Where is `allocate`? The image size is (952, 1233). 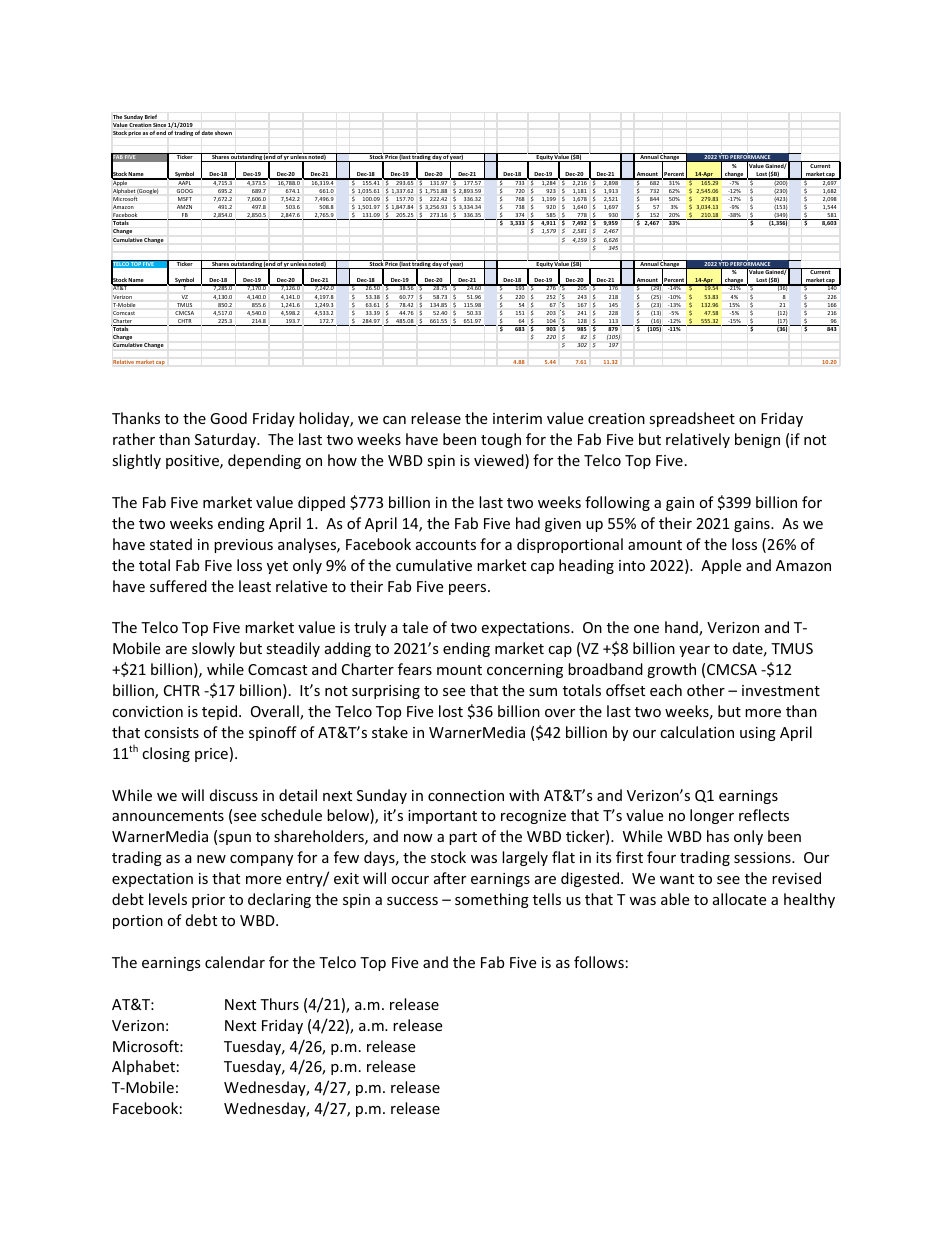 allocate is located at coordinates (739, 899).
